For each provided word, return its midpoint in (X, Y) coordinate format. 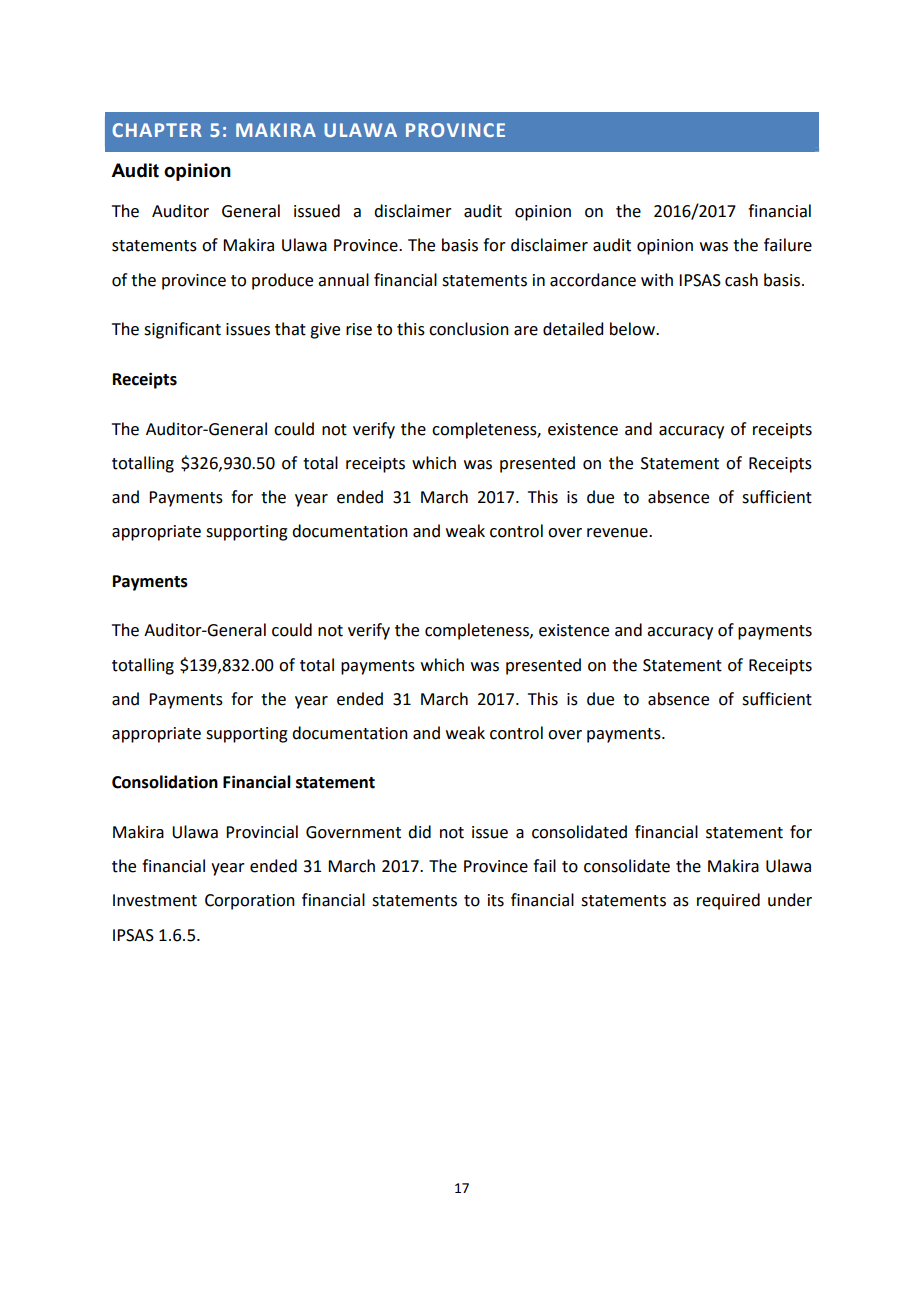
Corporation (250, 902)
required (728, 901)
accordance (593, 280)
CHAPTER (157, 130)
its (496, 900)
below (633, 329)
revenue (618, 533)
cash (741, 280)
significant (182, 330)
